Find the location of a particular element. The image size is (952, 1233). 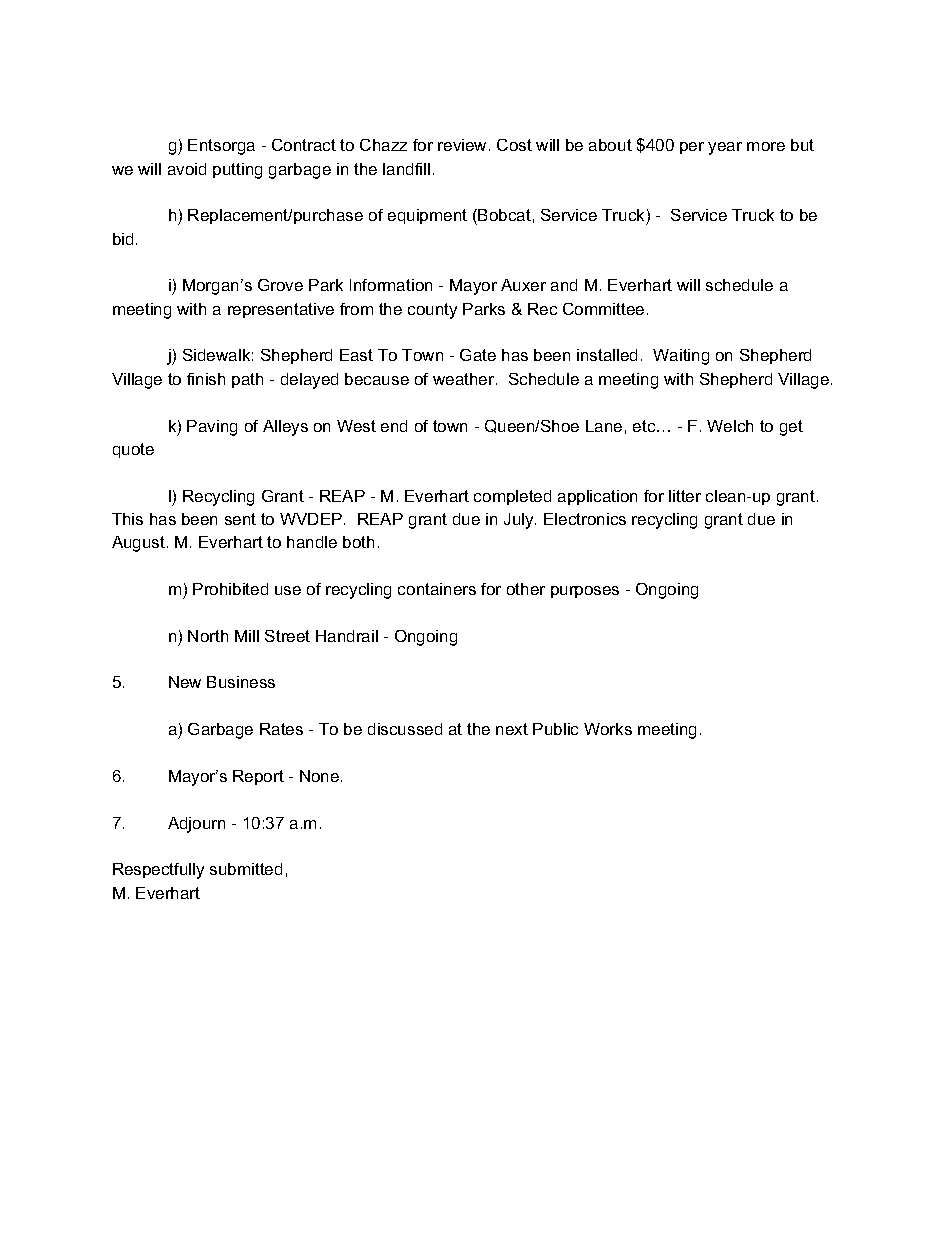

county is located at coordinates (432, 311).
